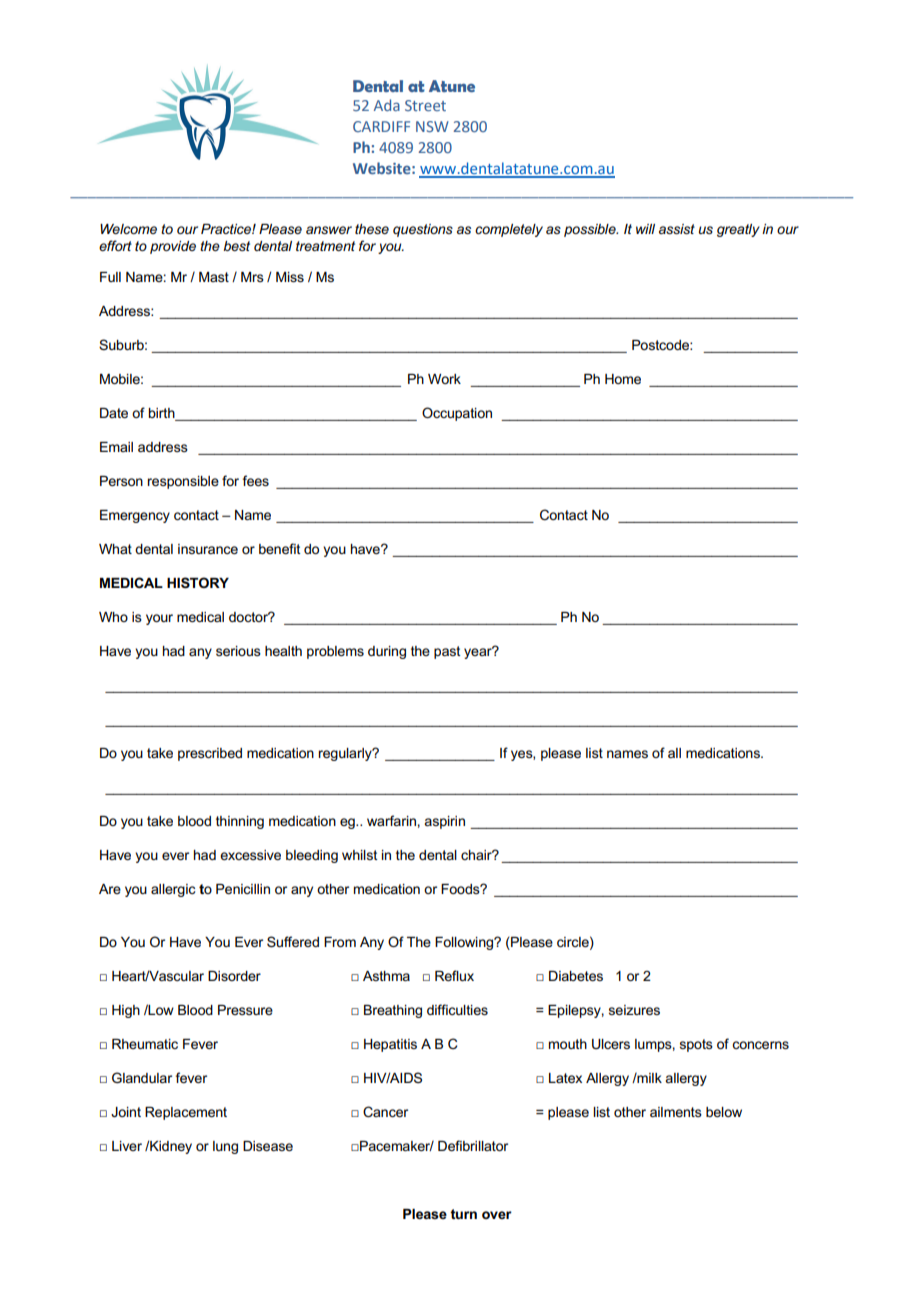  Describe the element at coordinates (238, 651) in the screenshot. I see `serious` at that location.
